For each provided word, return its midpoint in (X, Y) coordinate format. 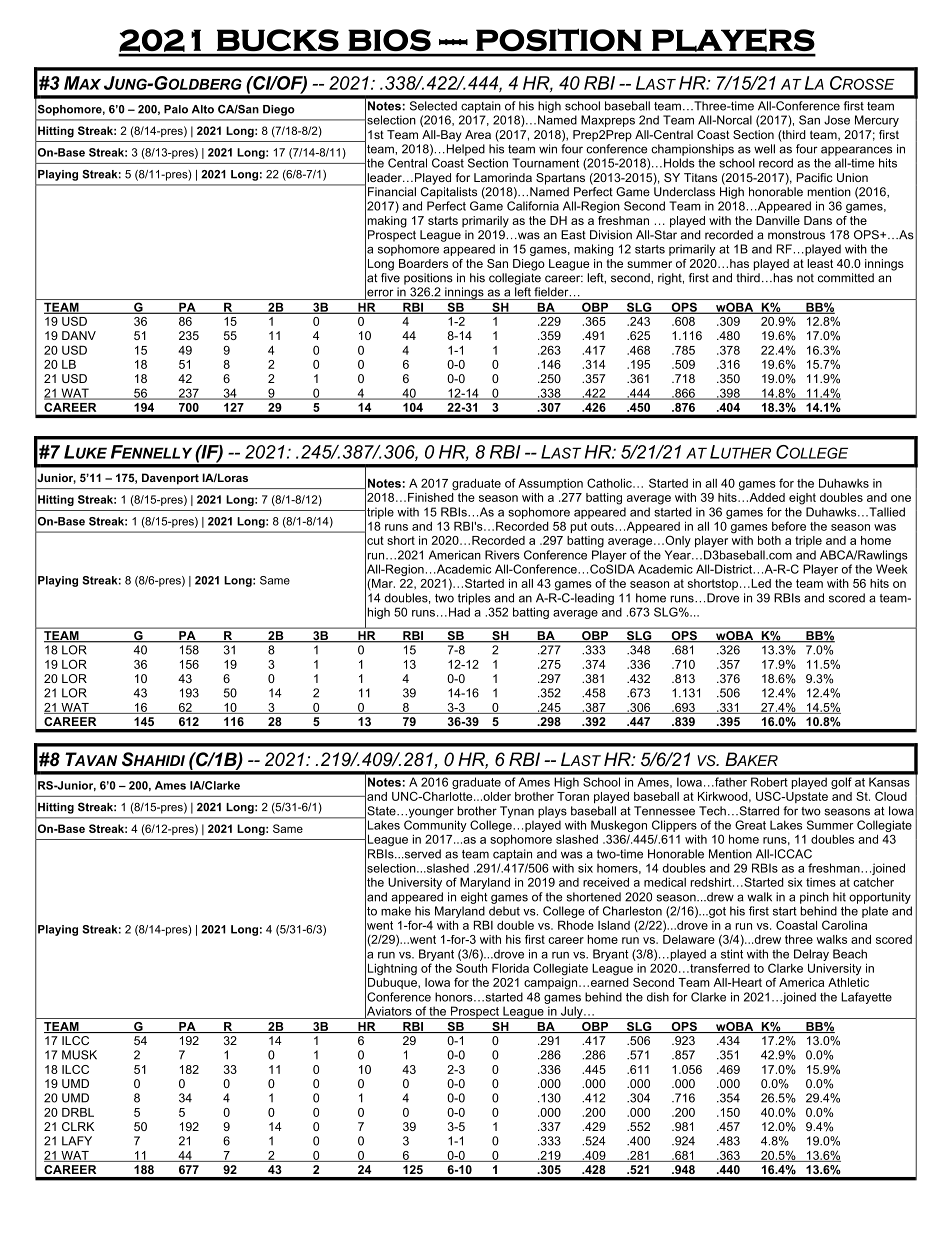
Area (478, 134)
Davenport (170, 479)
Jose (837, 120)
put (579, 527)
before (789, 526)
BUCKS (278, 40)
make (396, 911)
